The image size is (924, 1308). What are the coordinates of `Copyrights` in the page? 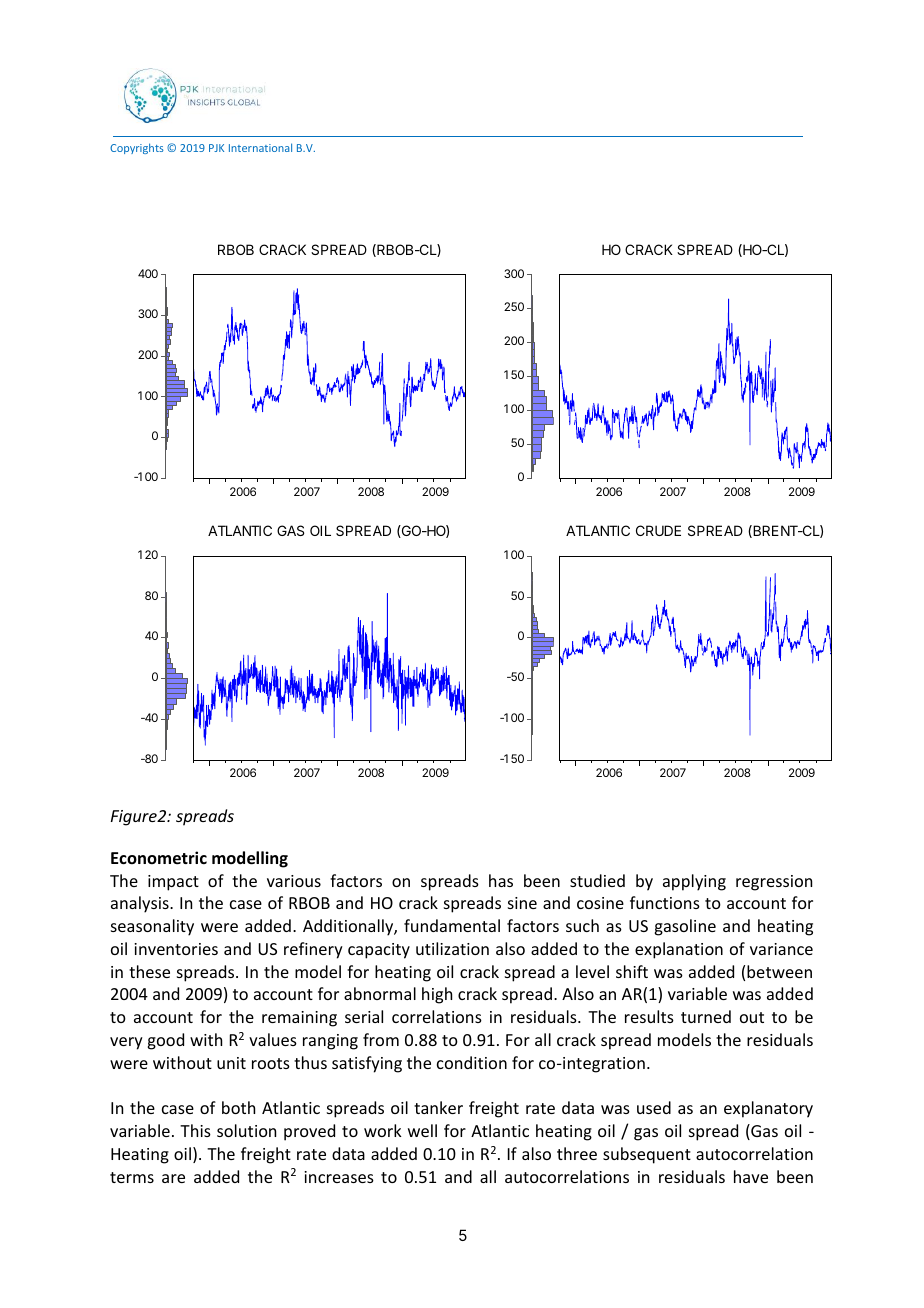 It's located at (137, 148).
